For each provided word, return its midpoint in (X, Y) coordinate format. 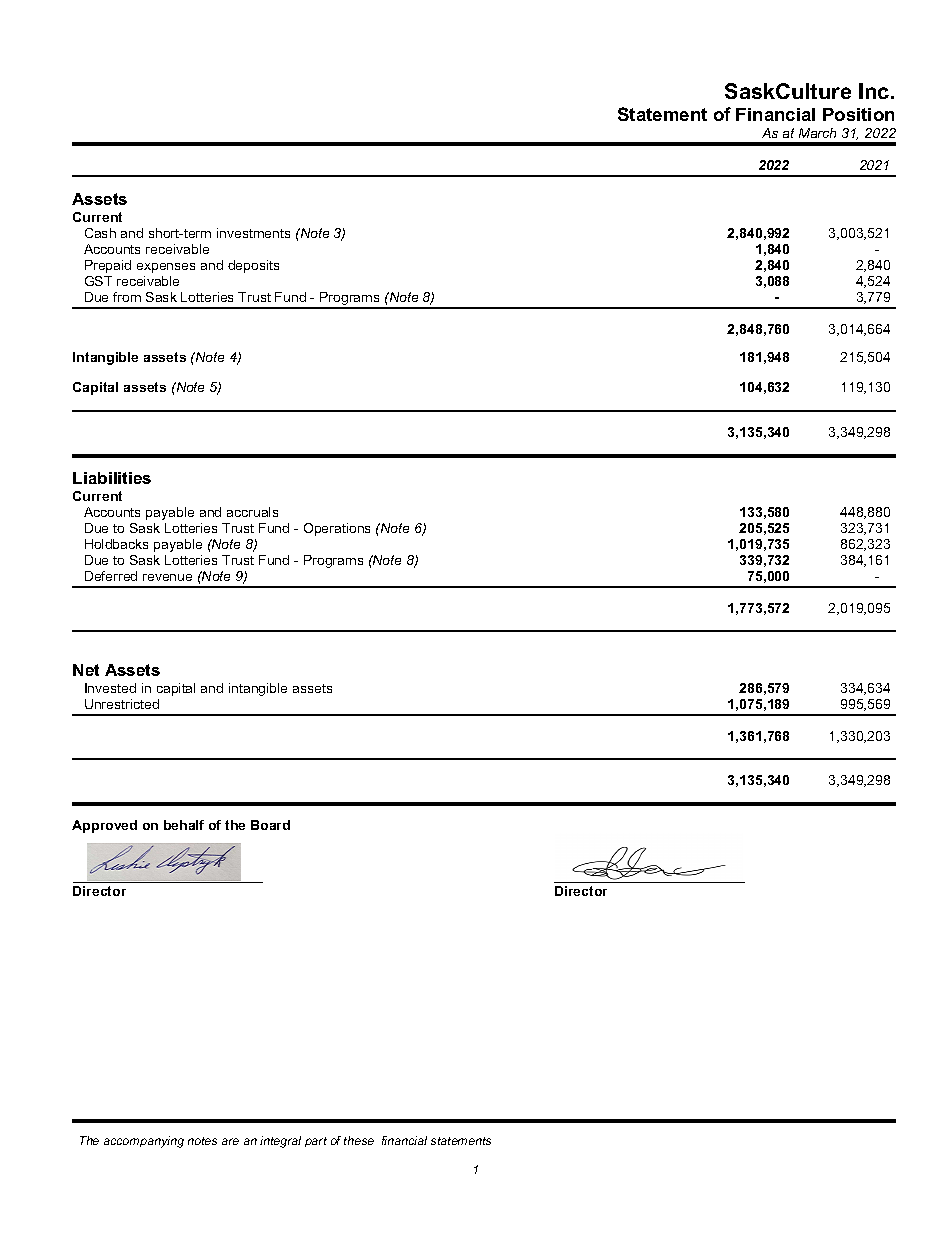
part (316, 1142)
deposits (253, 266)
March (817, 133)
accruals (252, 512)
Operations (337, 529)
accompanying (144, 1142)
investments (253, 233)
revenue (167, 577)
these (359, 1140)
